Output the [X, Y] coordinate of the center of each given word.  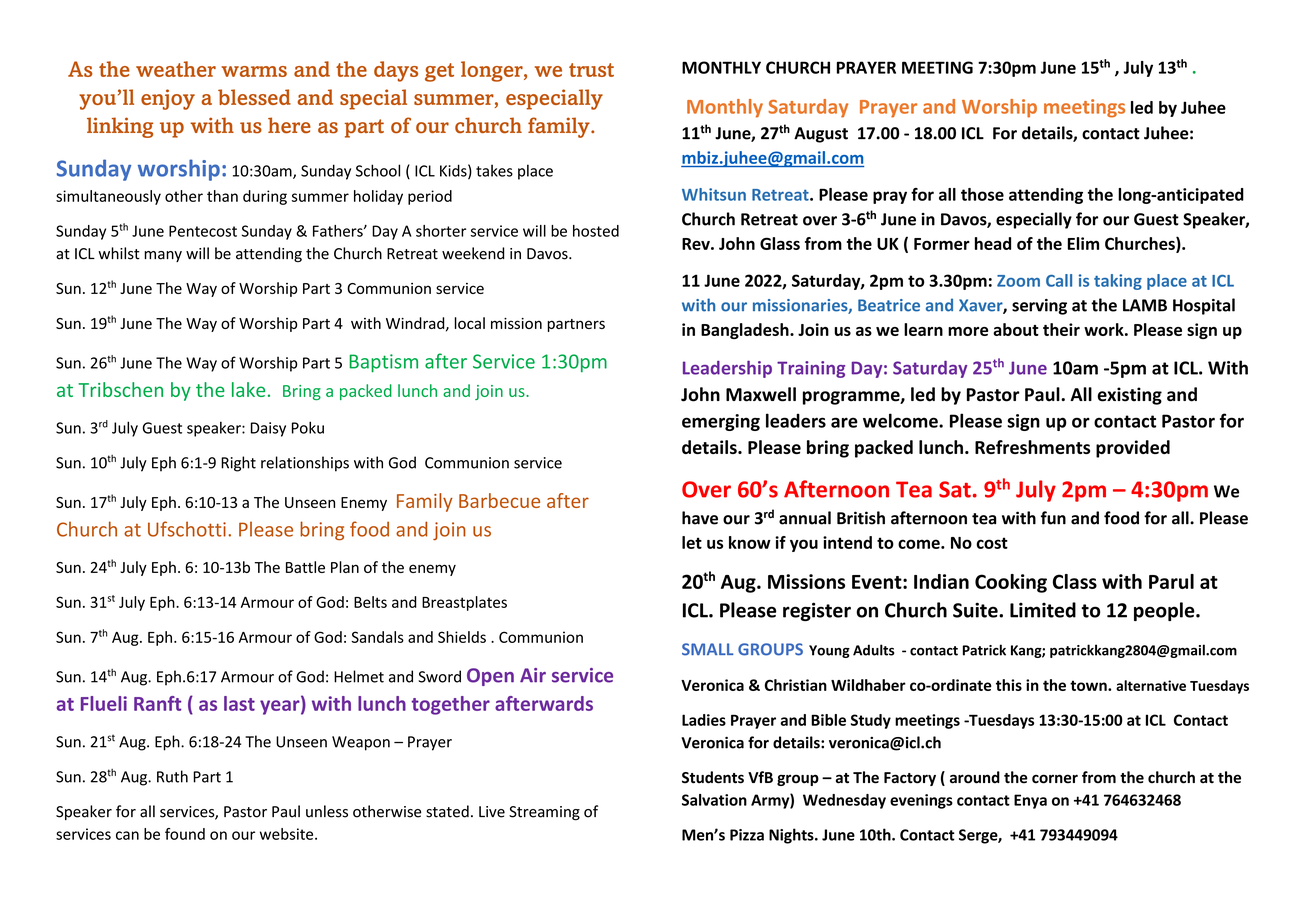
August [821, 135]
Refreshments [1032, 447]
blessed [254, 97]
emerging [721, 422]
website [288, 834]
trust [591, 70]
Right [238, 464]
